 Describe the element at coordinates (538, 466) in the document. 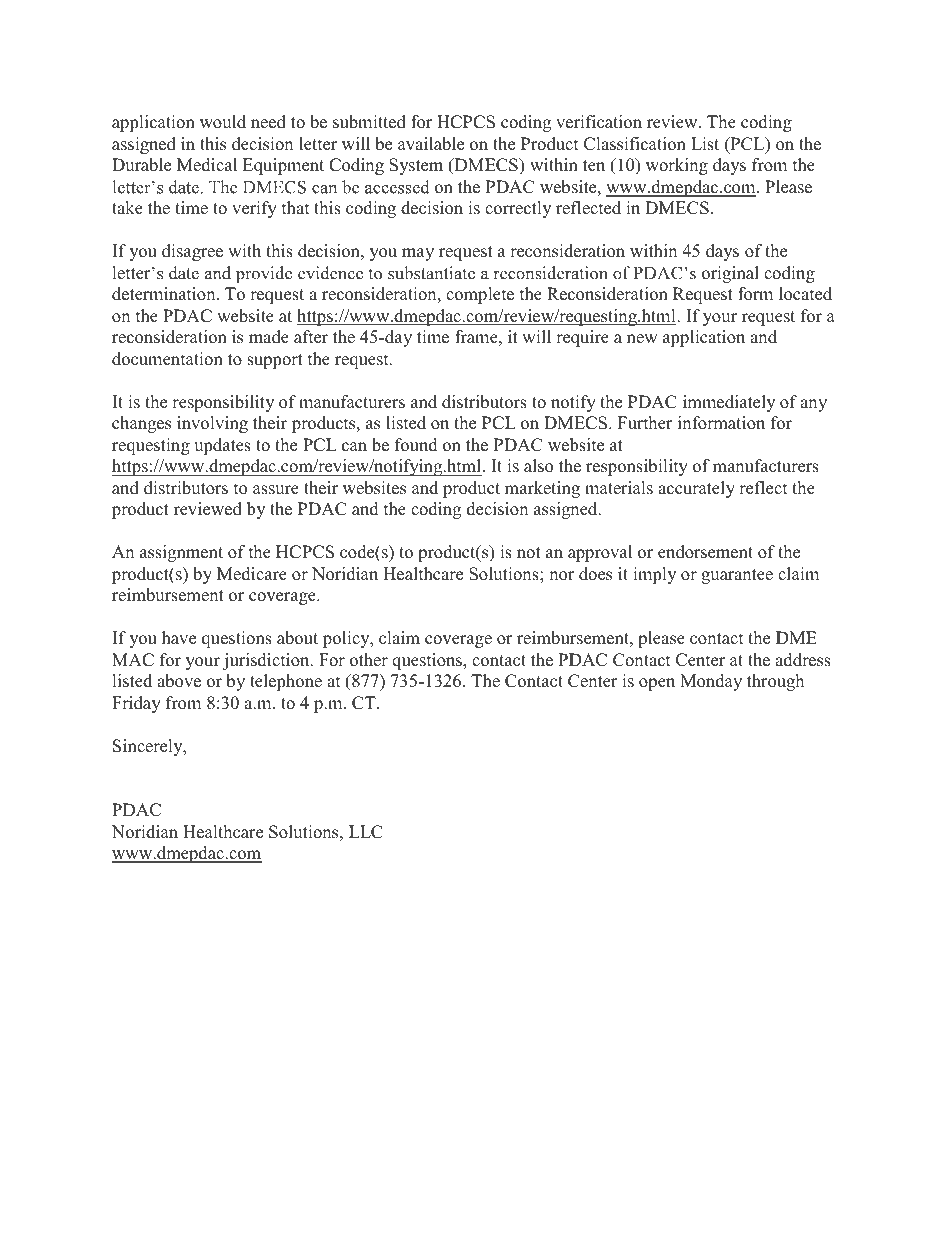

I see `also` at that location.
